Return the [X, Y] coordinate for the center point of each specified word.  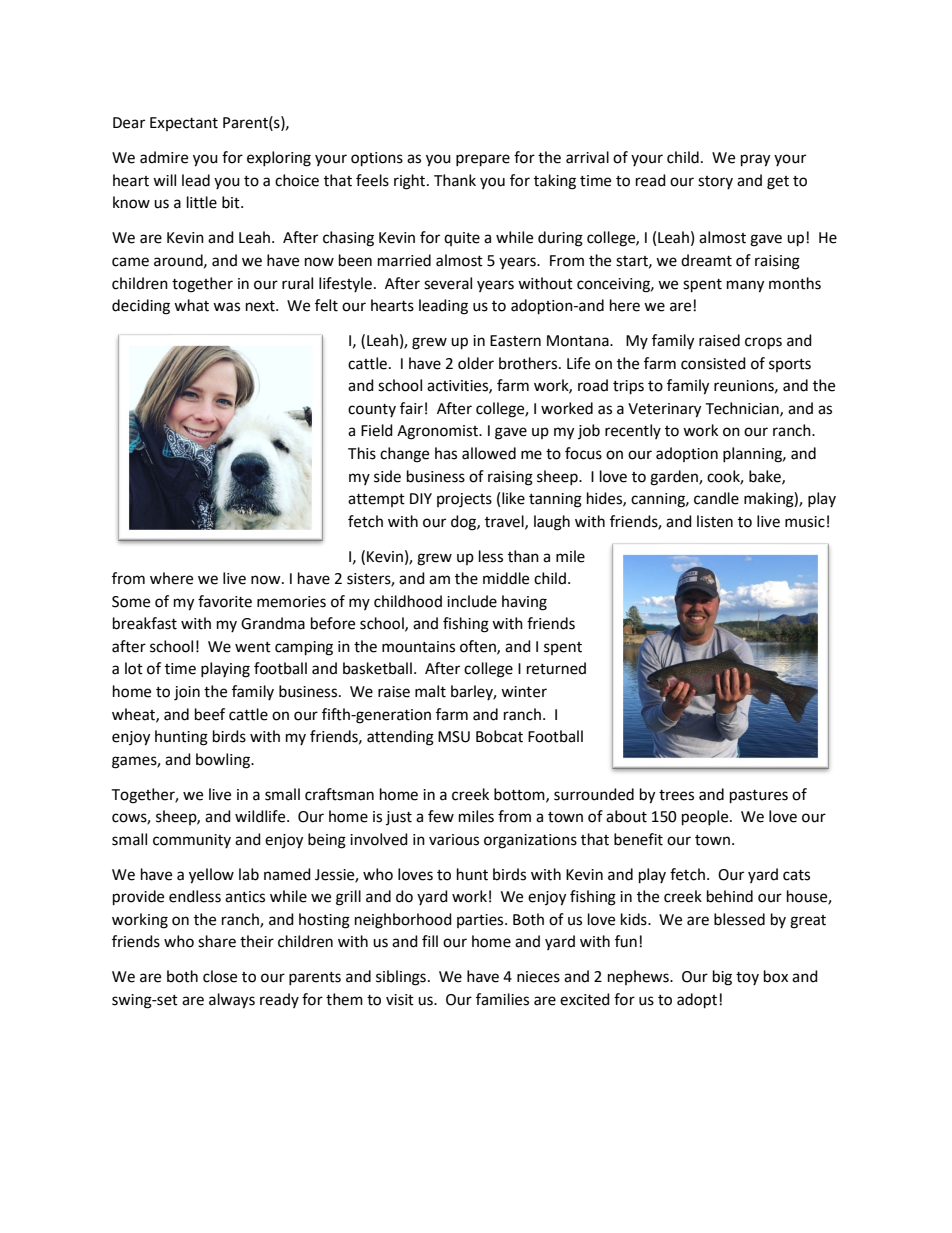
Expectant [184, 124]
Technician [743, 409]
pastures [759, 797]
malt [430, 691]
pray [755, 160]
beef [210, 714]
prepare [483, 160]
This [362, 453]
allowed [489, 453]
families [502, 999]
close [220, 976]
